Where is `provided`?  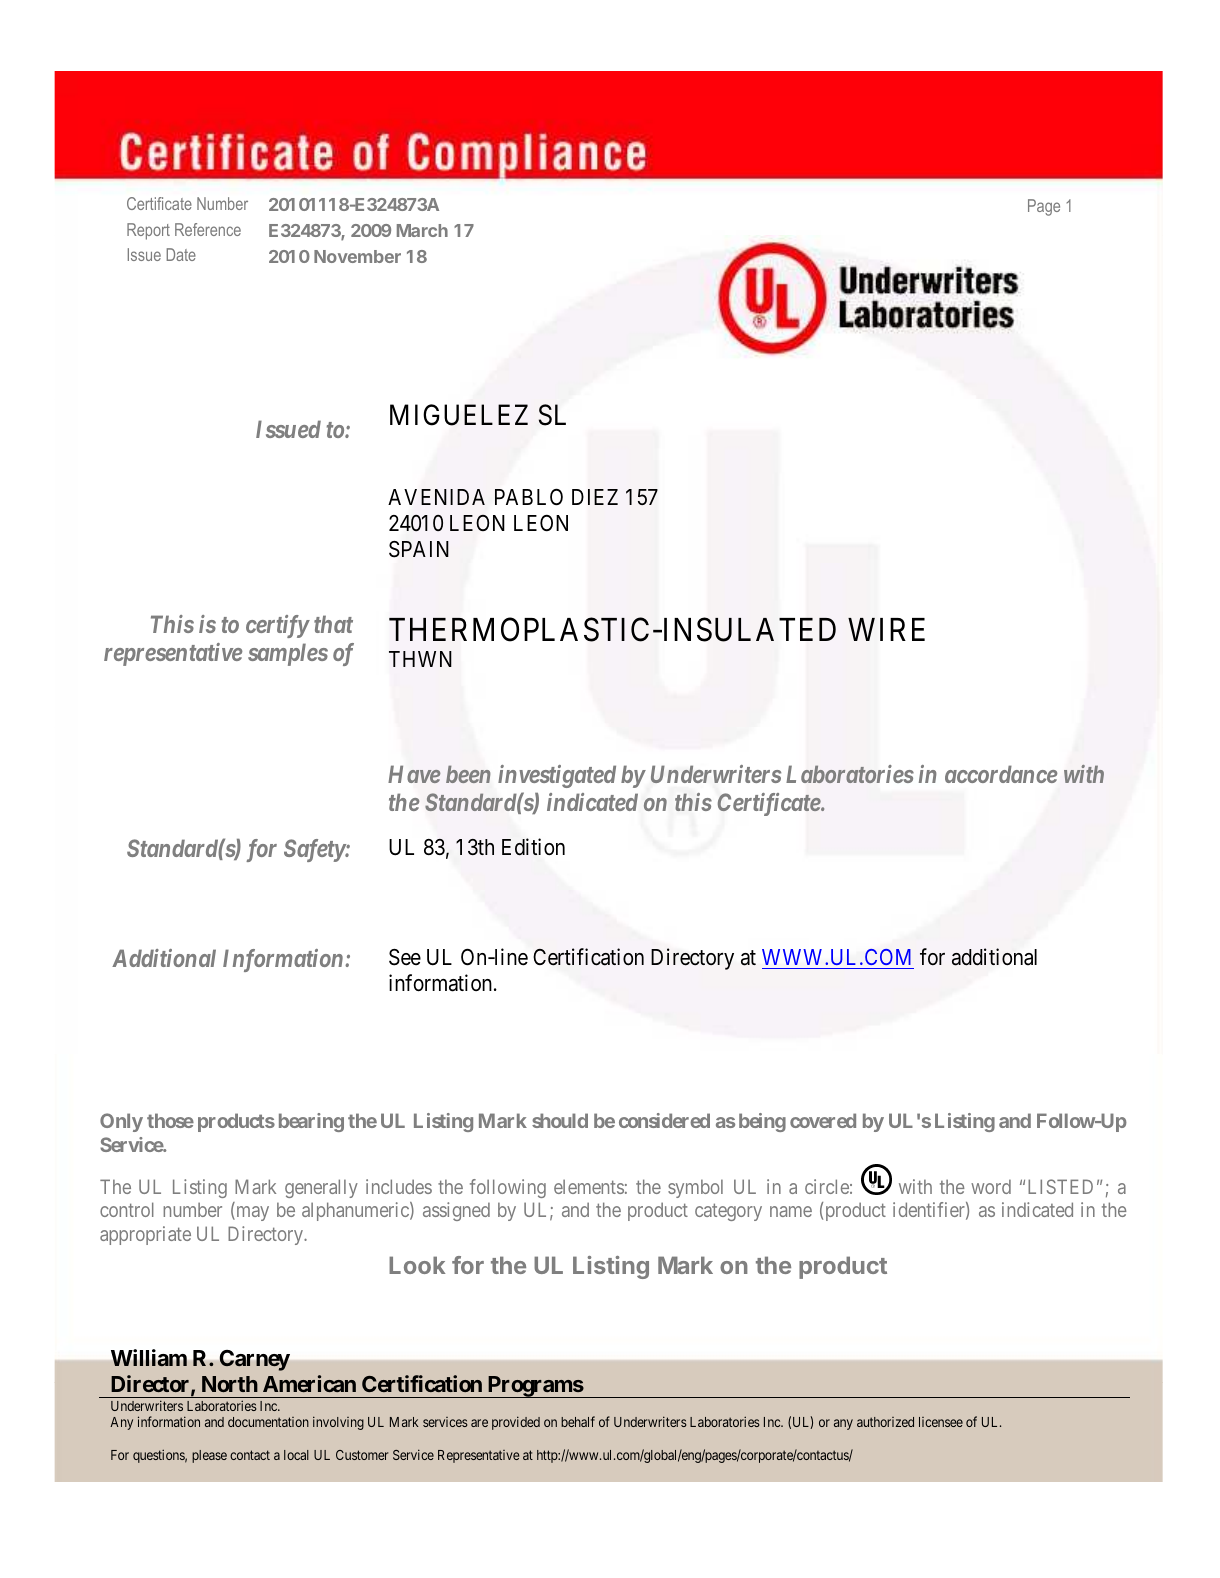
provided is located at coordinates (516, 1423).
